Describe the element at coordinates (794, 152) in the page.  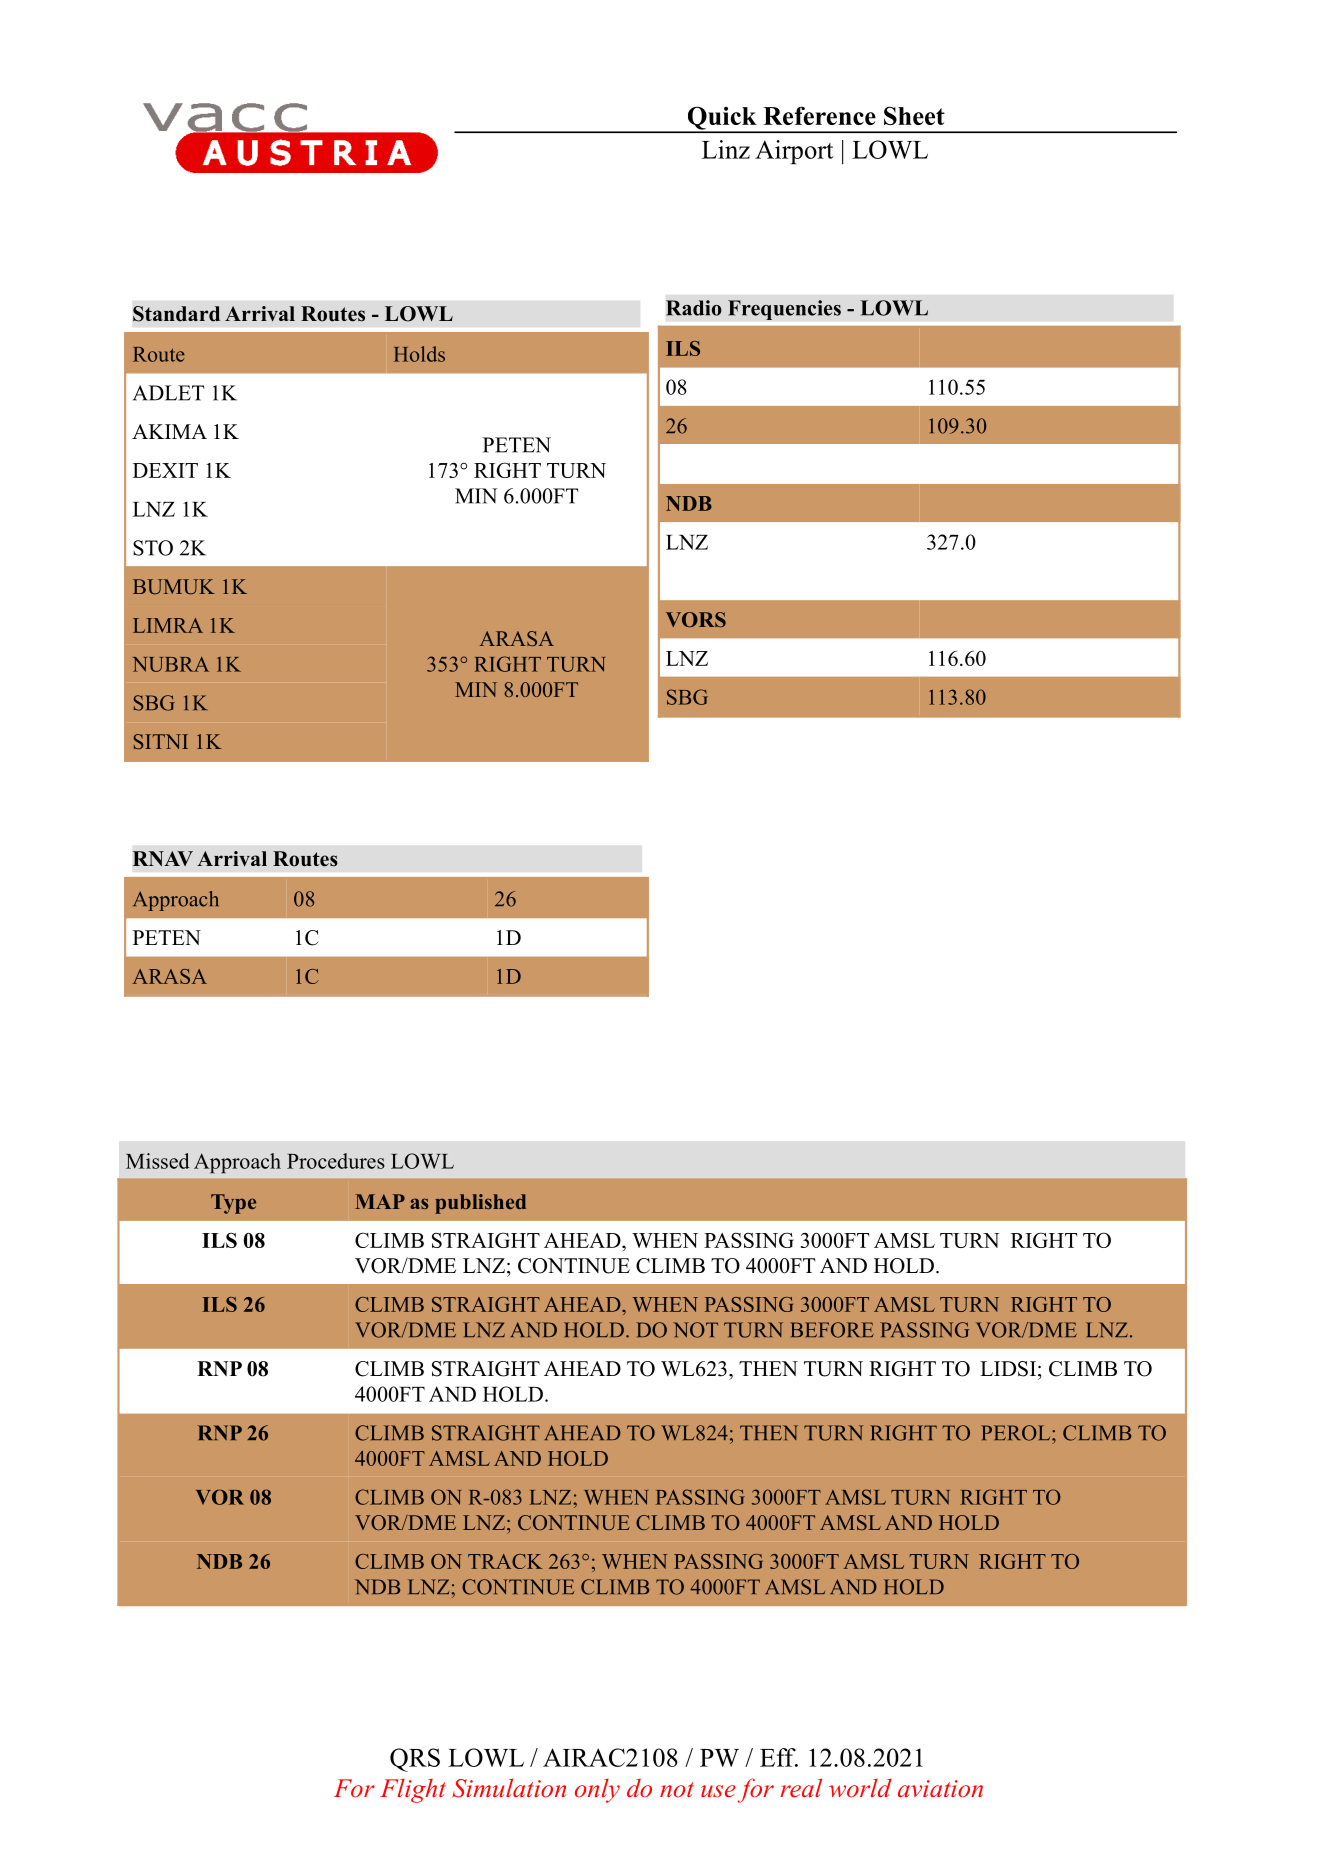
I see `Airport` at that location.
